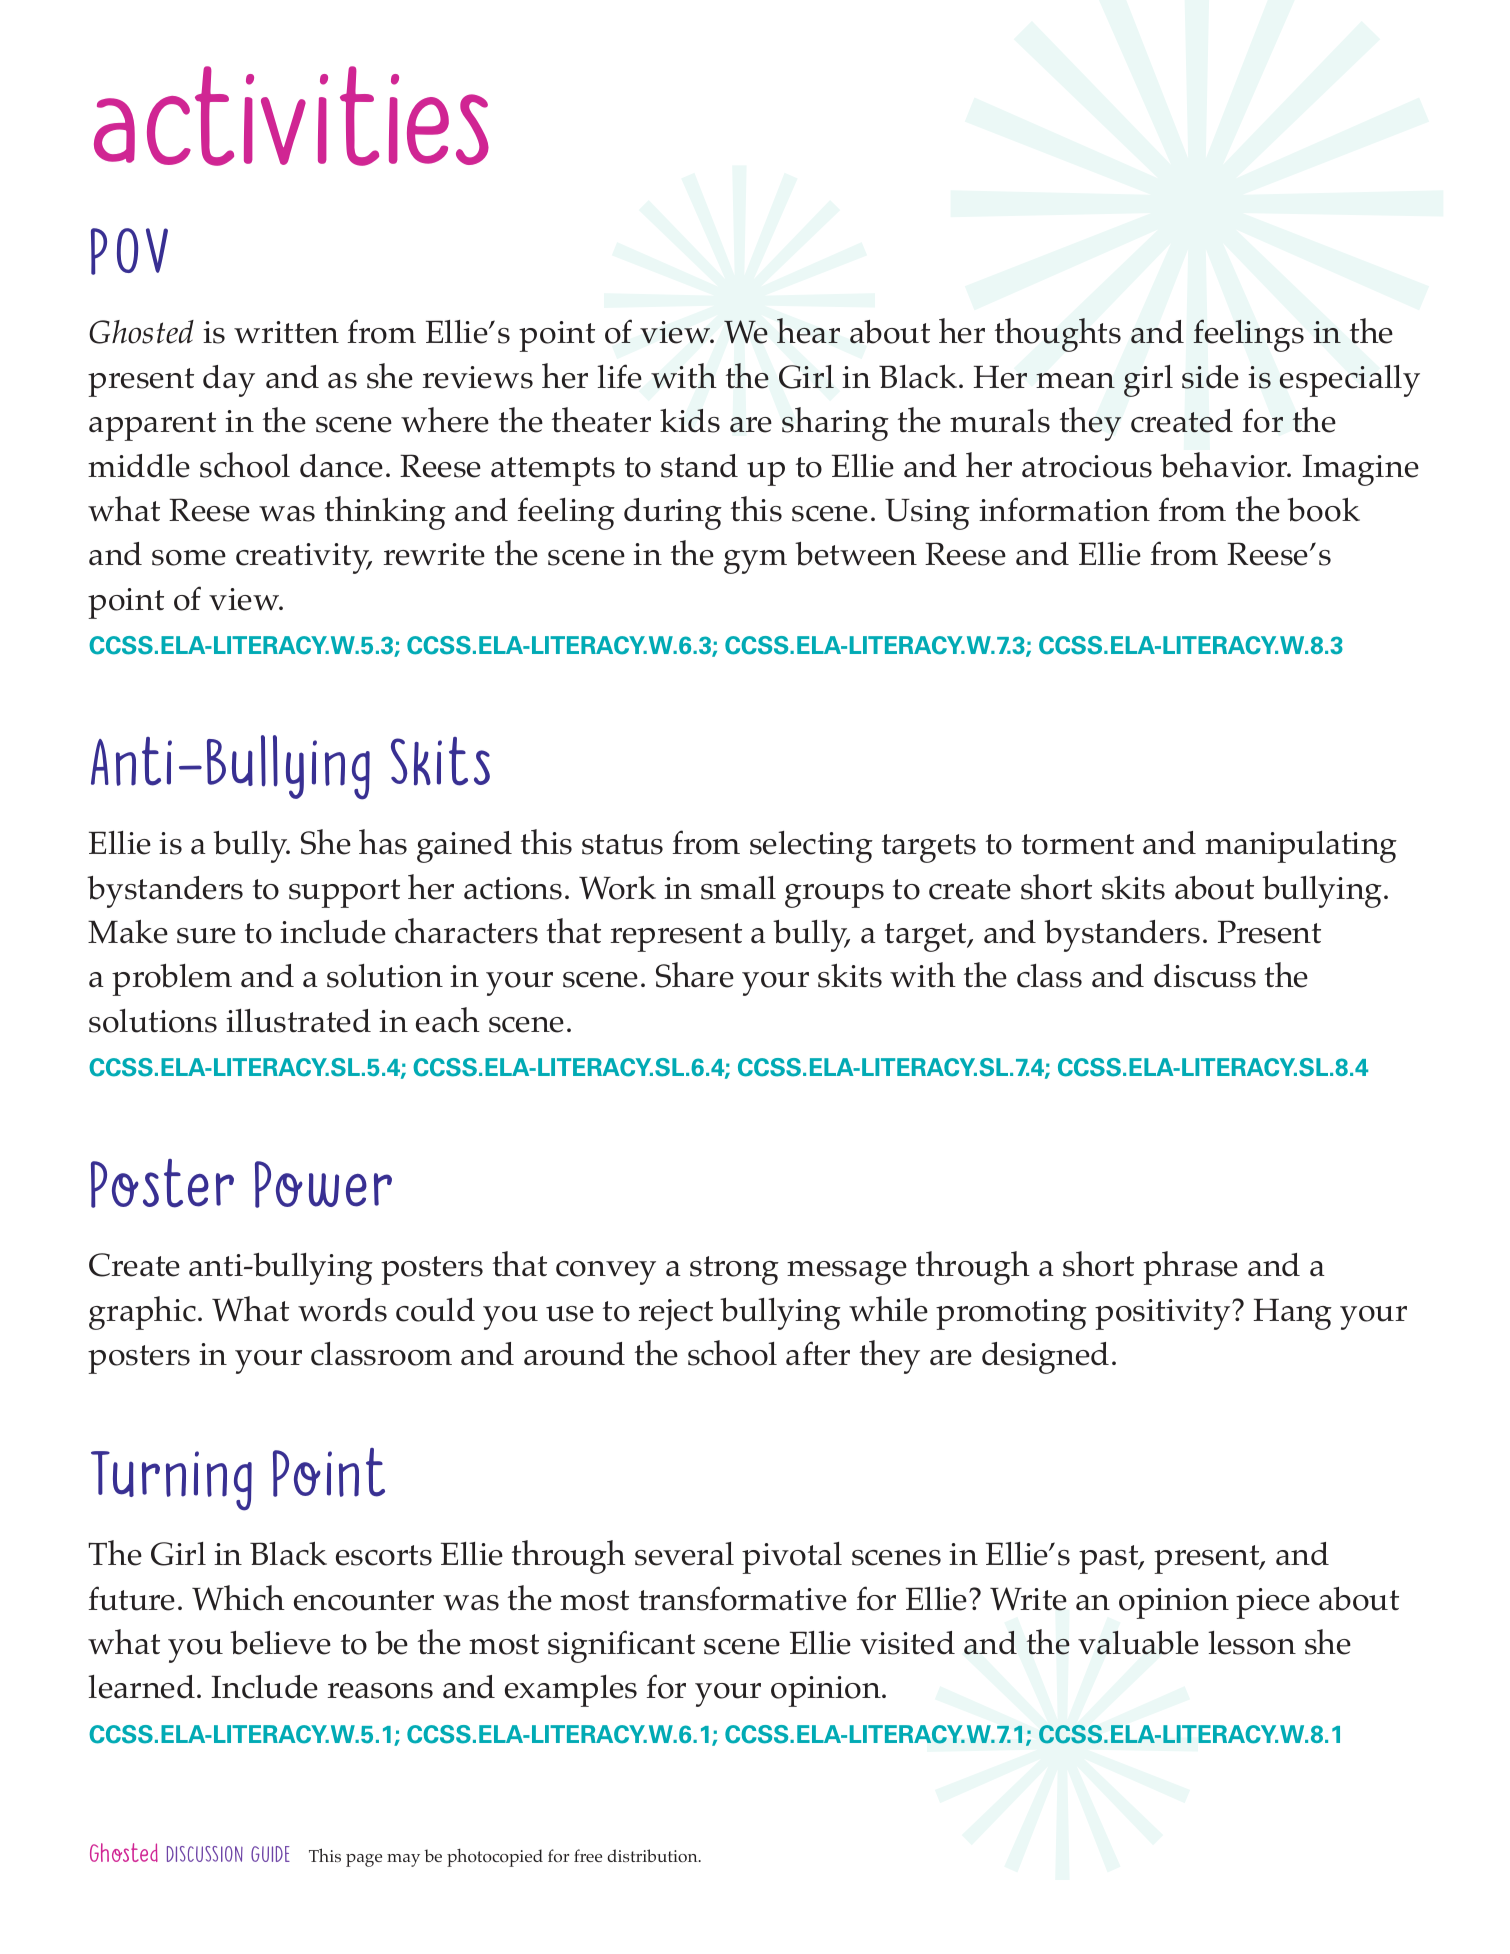 The image size is (1510, 1954). What do you see at coordinates (1190, 1268) in the screenshot?
I see `phrase` at bounding box center [1190, 1268].
